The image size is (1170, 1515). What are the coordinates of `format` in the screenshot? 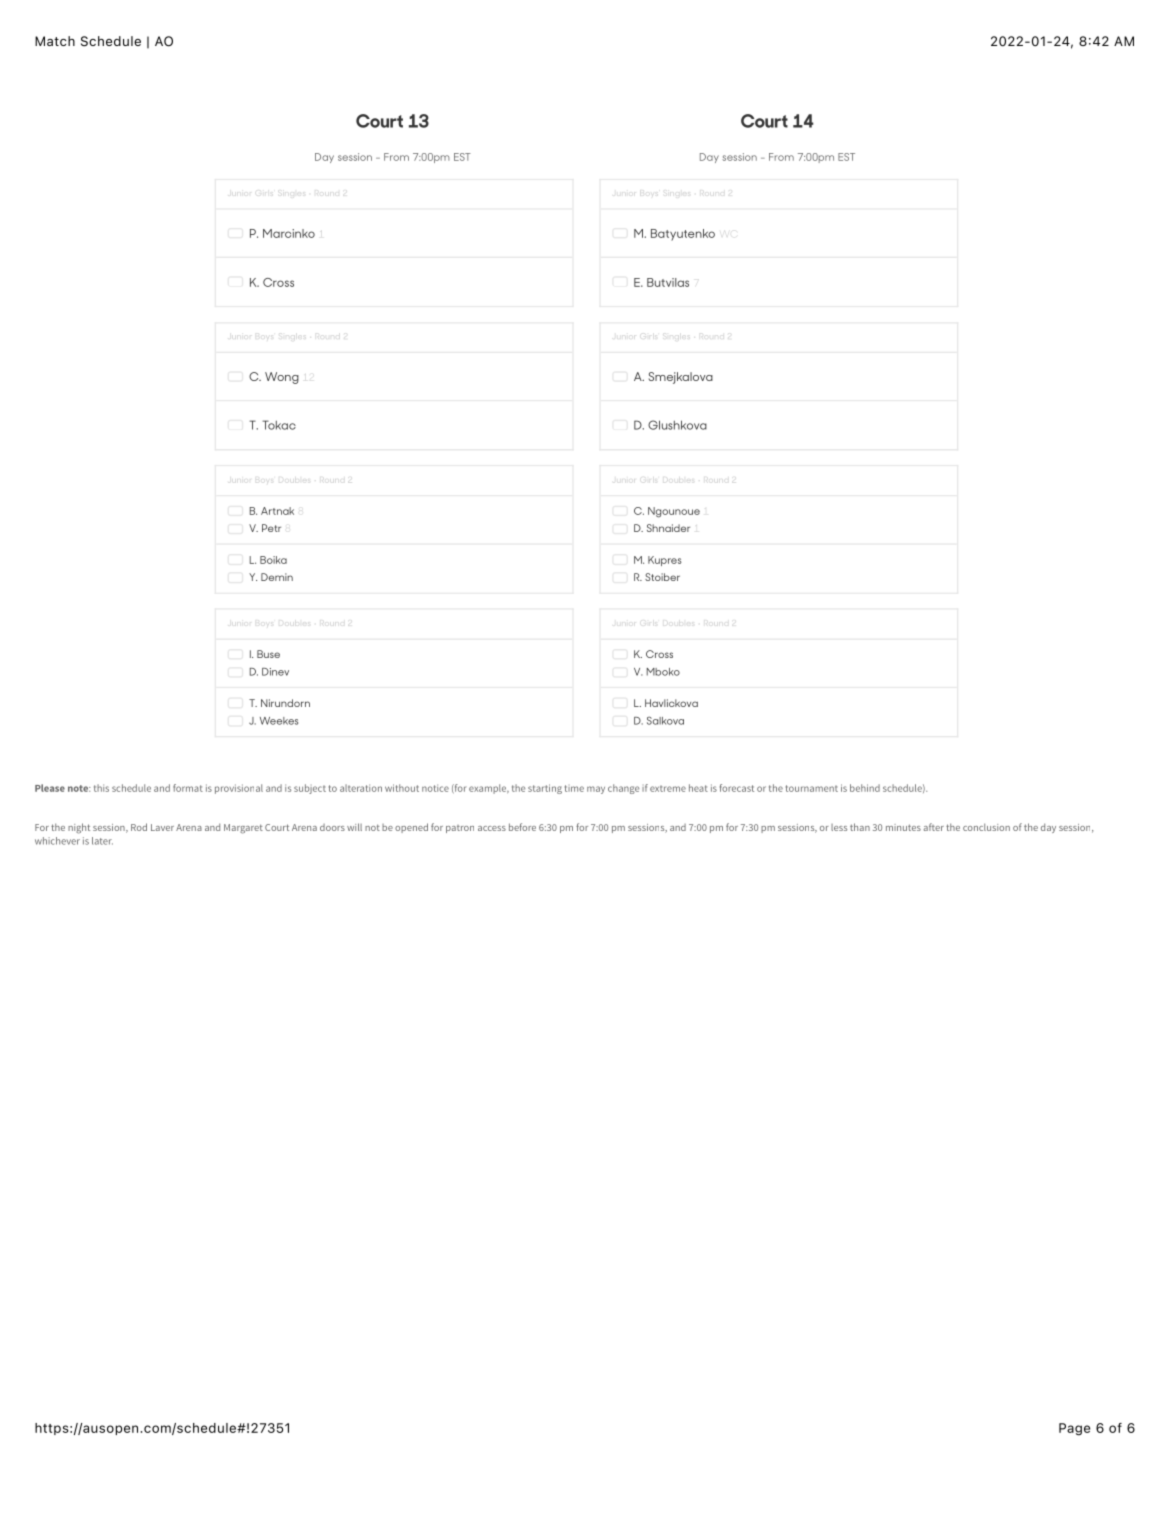 It's located at (188, 788).
